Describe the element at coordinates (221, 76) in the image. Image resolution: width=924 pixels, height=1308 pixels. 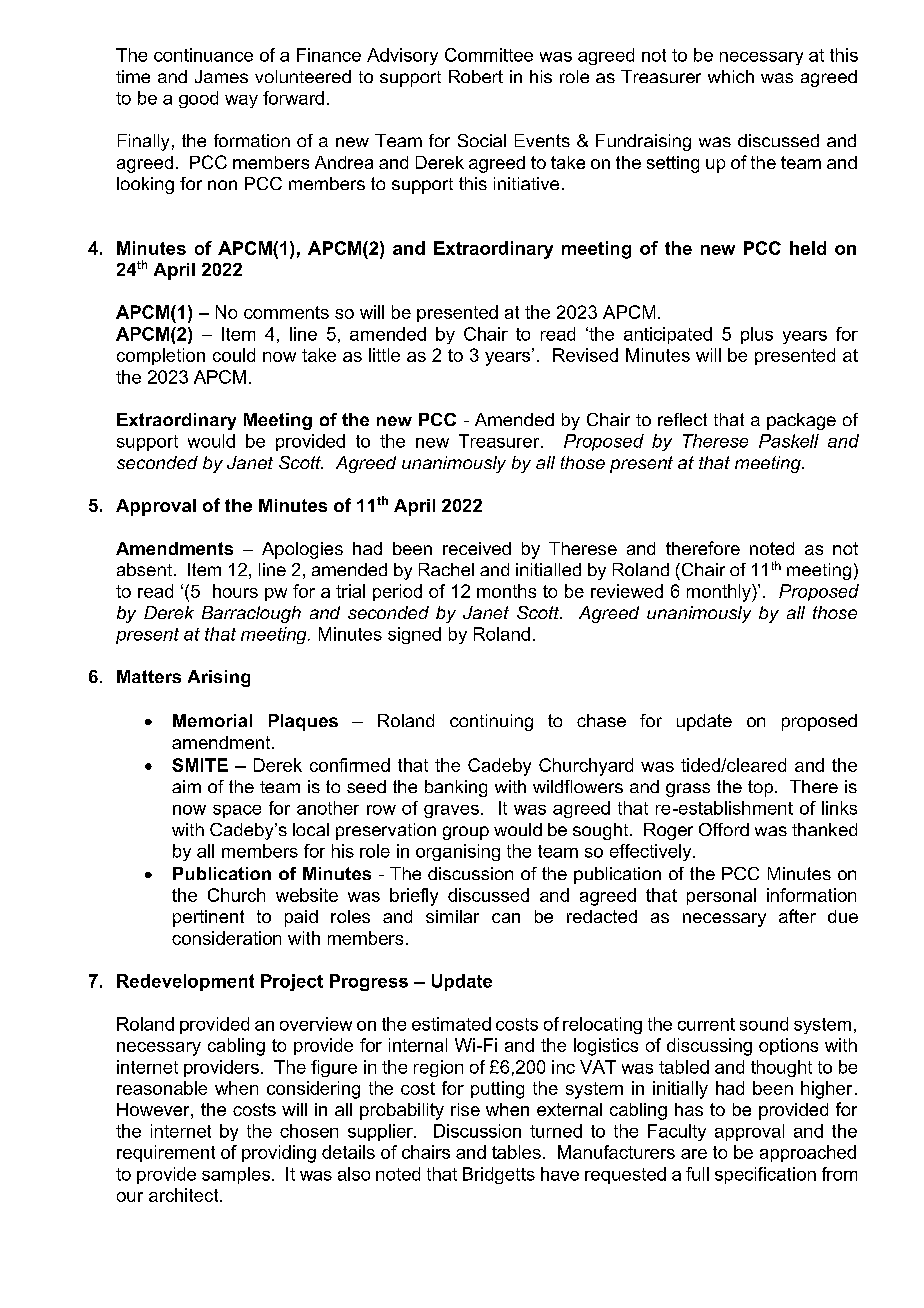
I see `James` at that location.
